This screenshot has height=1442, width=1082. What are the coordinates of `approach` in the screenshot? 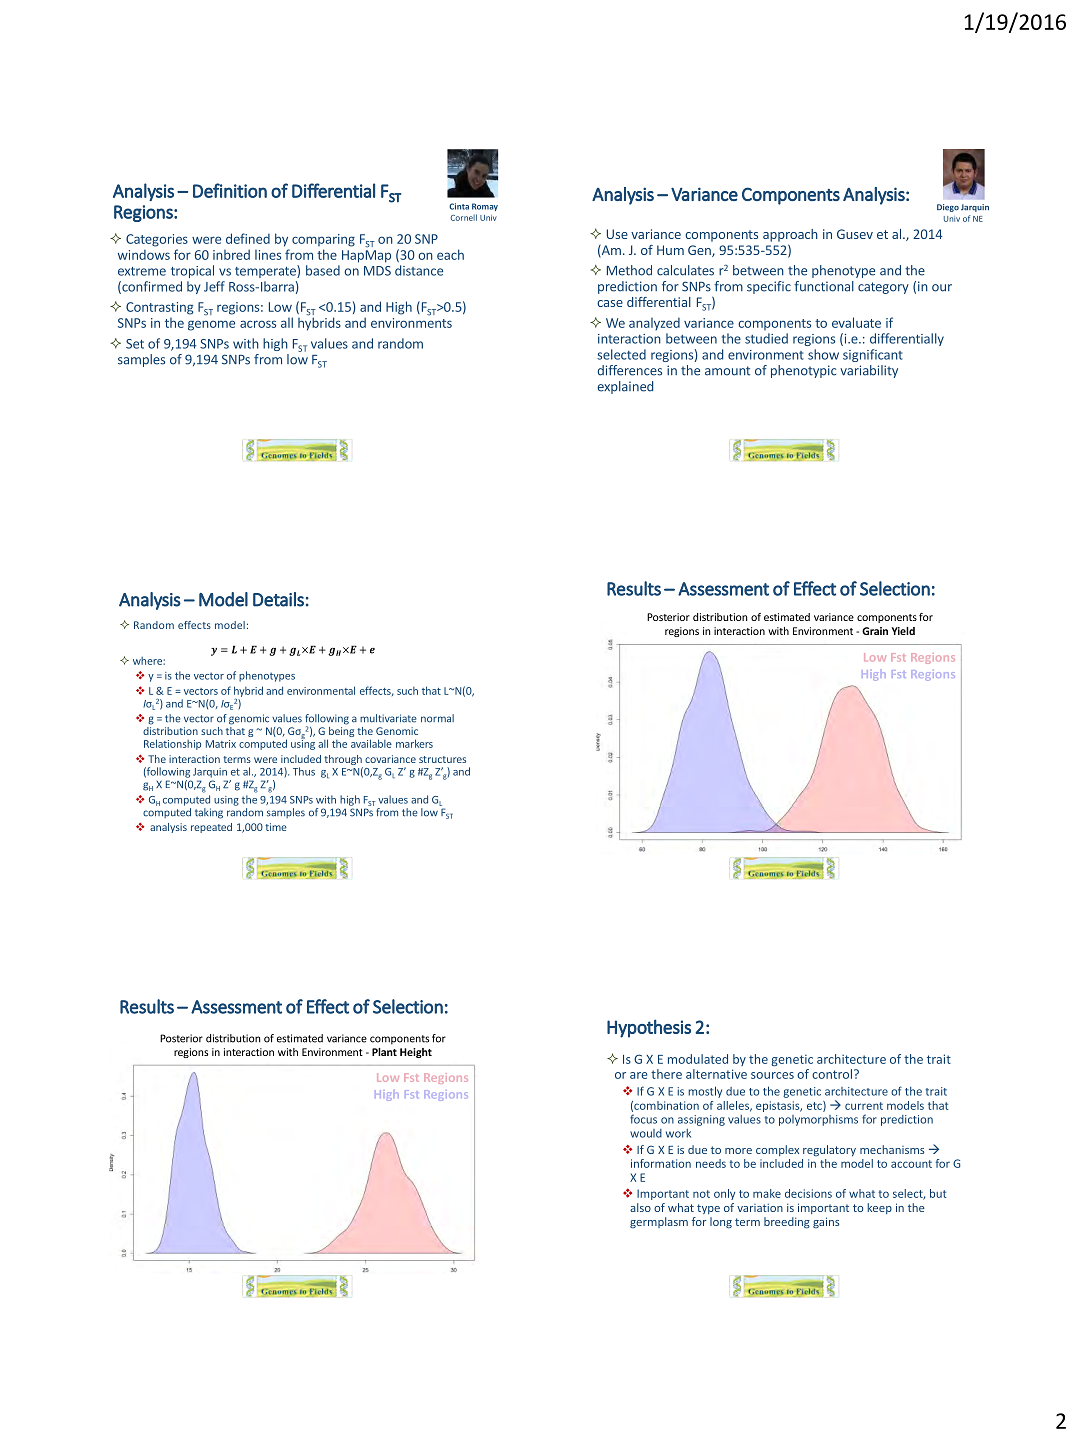 It's located at (790, 235).
